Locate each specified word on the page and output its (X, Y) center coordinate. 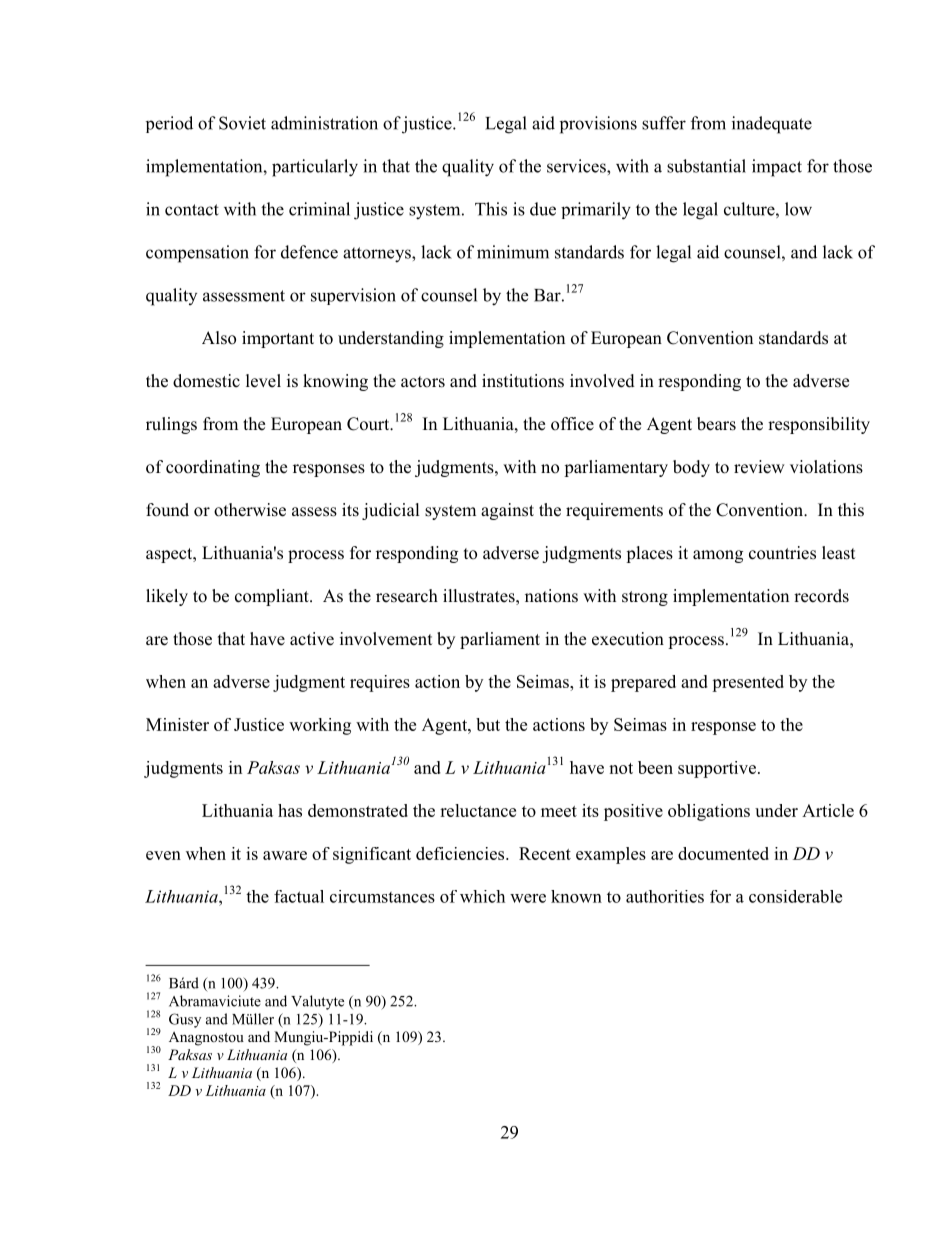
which (482, 896)
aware (285, 855)
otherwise (250, 510)
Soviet (242, 123)
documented (723, 853)
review (759, 467)
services (577, 166)
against (507, 511)
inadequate (772, 125)
